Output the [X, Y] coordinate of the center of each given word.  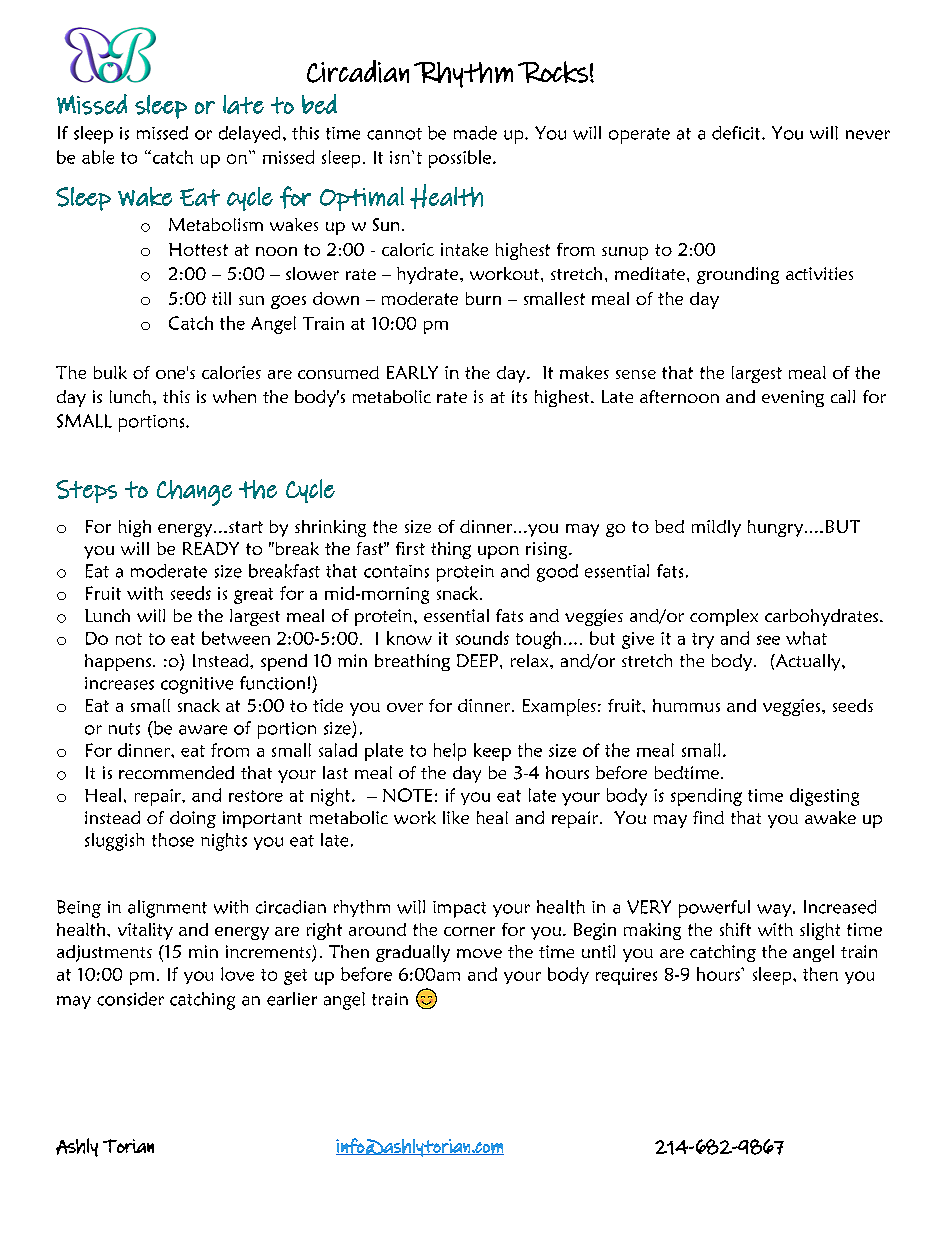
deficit [737, 133]
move [479, 953]
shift [735, 929]
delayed [249, 134]
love [237, 974]
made [475, 133]
